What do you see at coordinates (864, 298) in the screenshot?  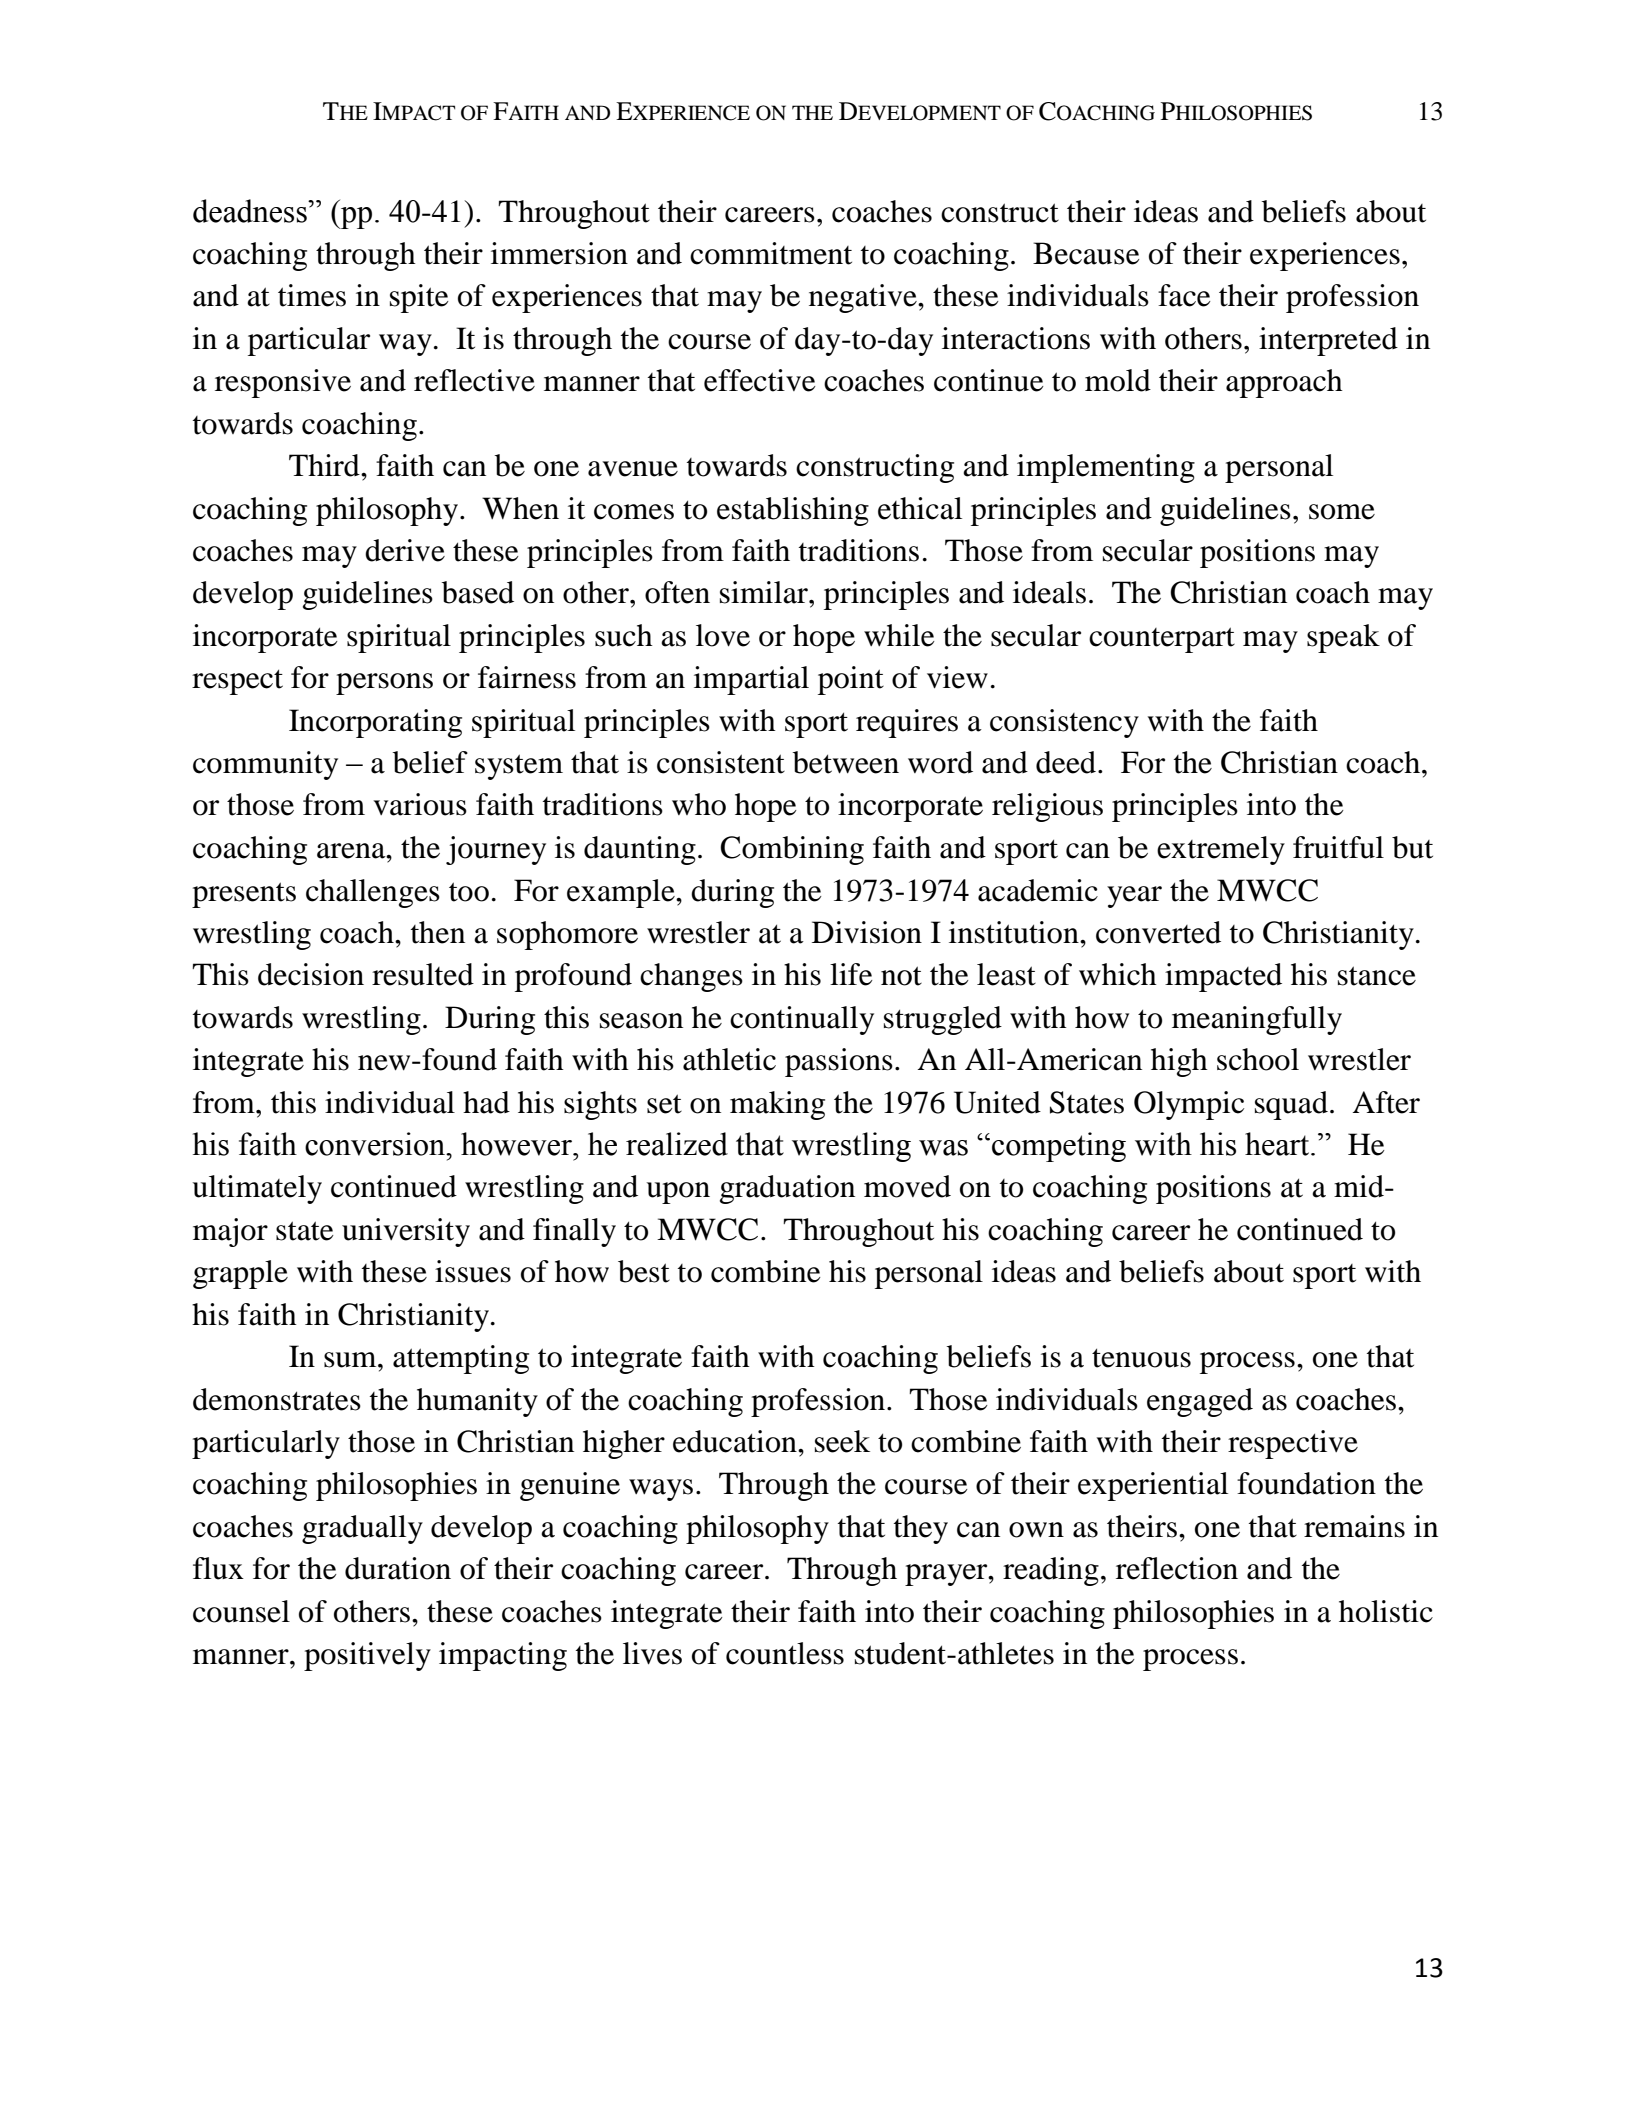 I see `negative` at bounding box center [864, 298].
